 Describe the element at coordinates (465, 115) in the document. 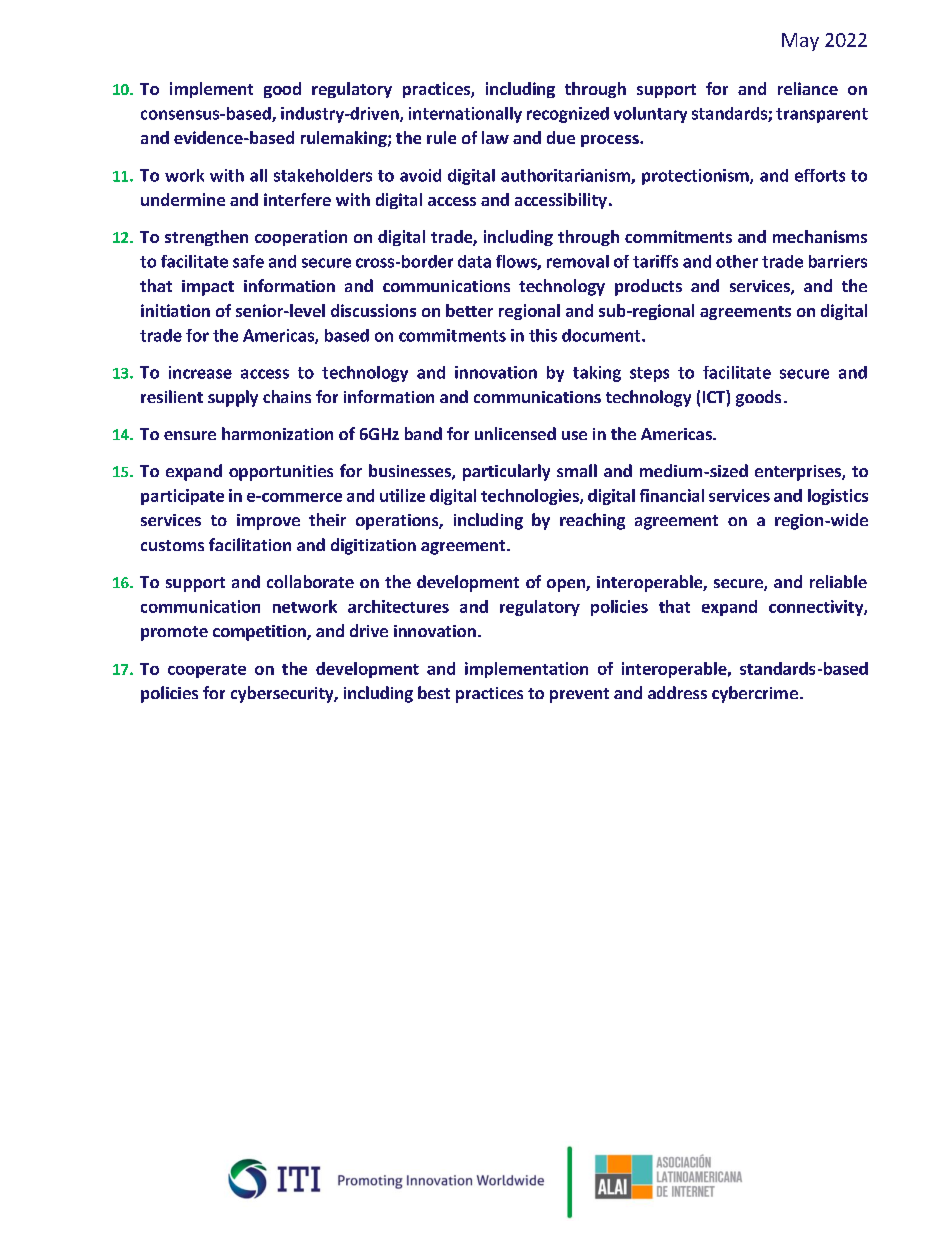

I see `internationally` at that location.
